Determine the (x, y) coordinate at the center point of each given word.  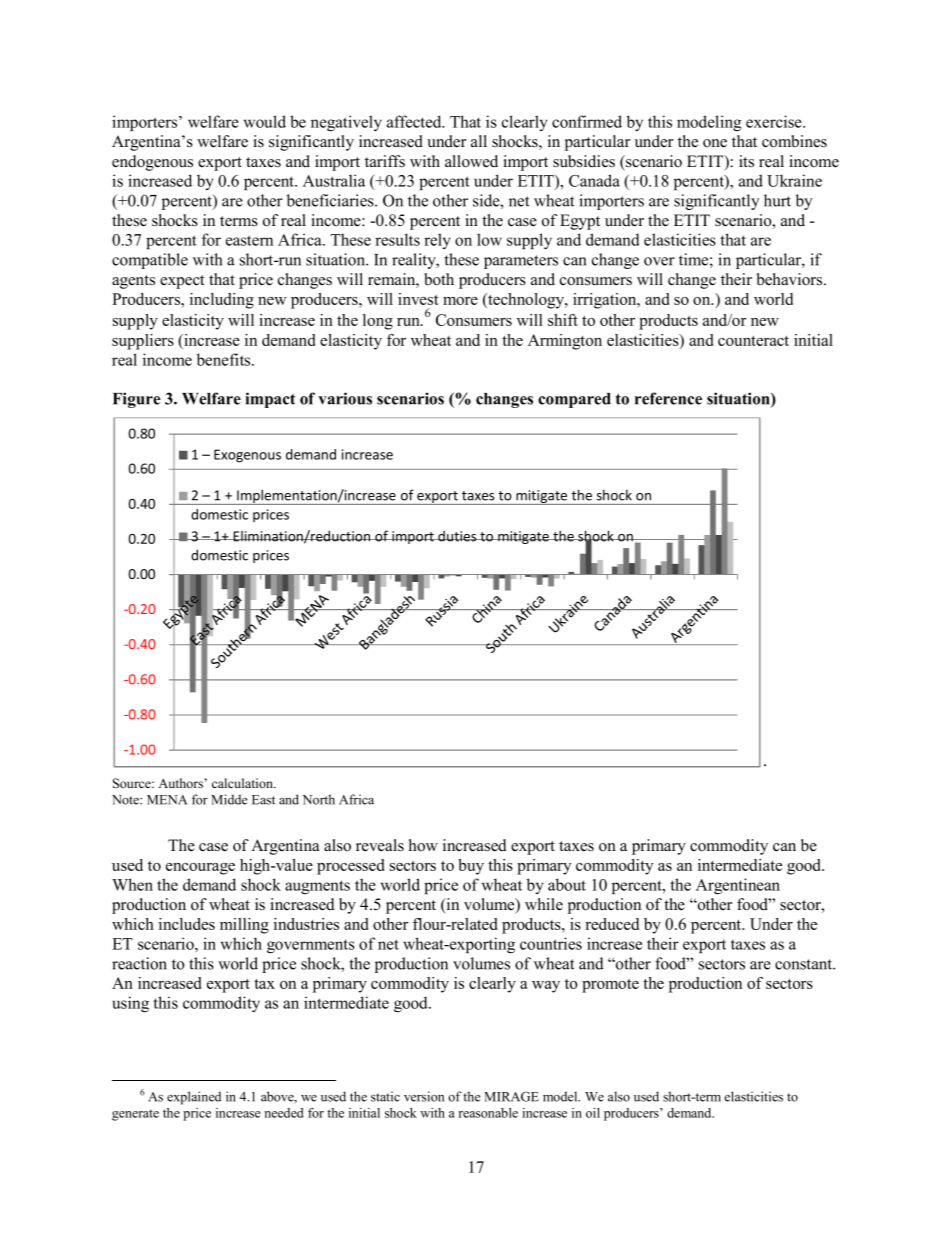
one (715, 143)
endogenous (152, 163)
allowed (471, 161)
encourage (200, 869)
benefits (225, 359)
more (460, 301)
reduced (612, 924)
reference (668, 398)
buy (471, 867)
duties (457, 536)
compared (574, 400)
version (424, 1096)
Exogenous (247, 456)
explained (194, 1098)
